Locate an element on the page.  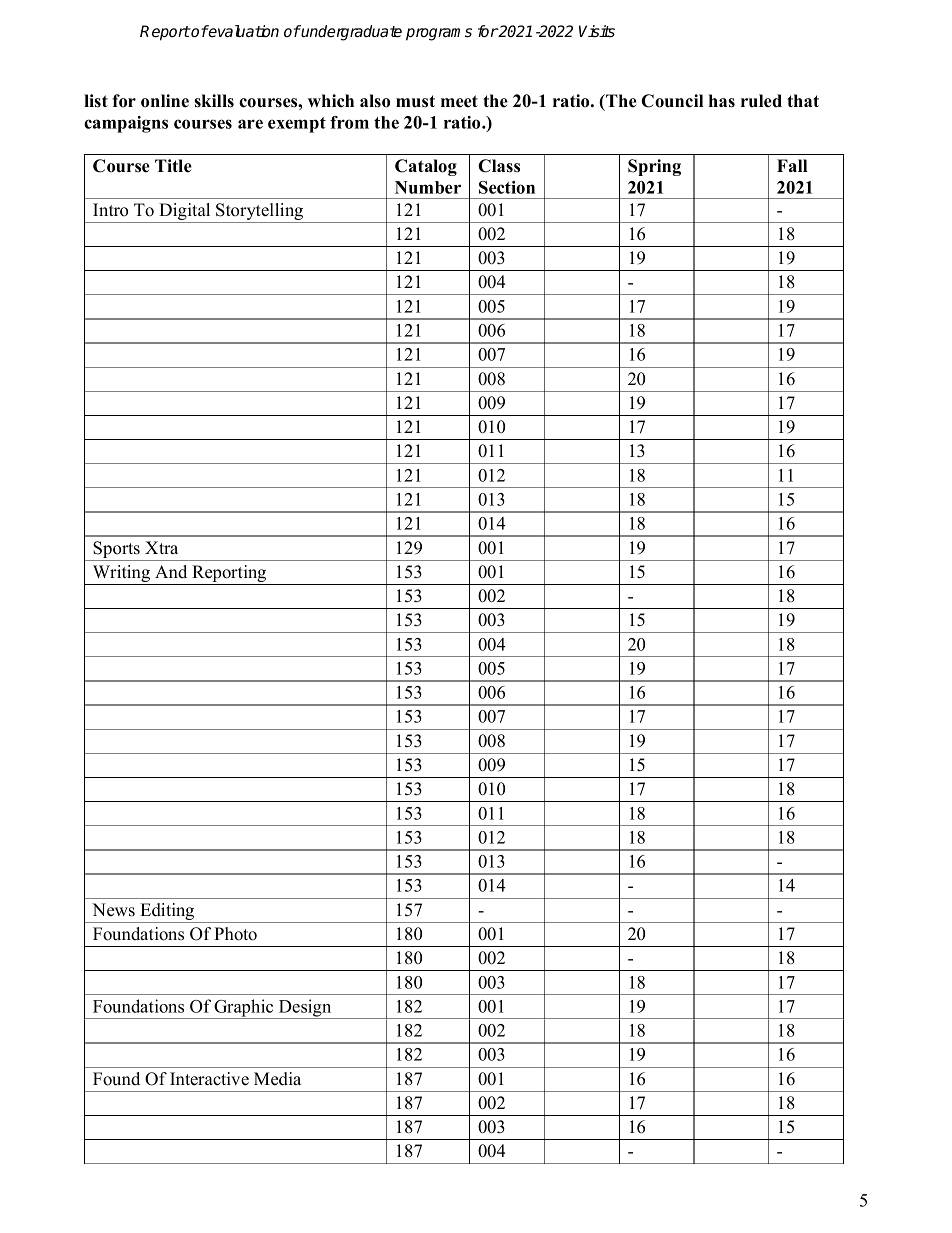
has is located at coordinates (722, 101).
